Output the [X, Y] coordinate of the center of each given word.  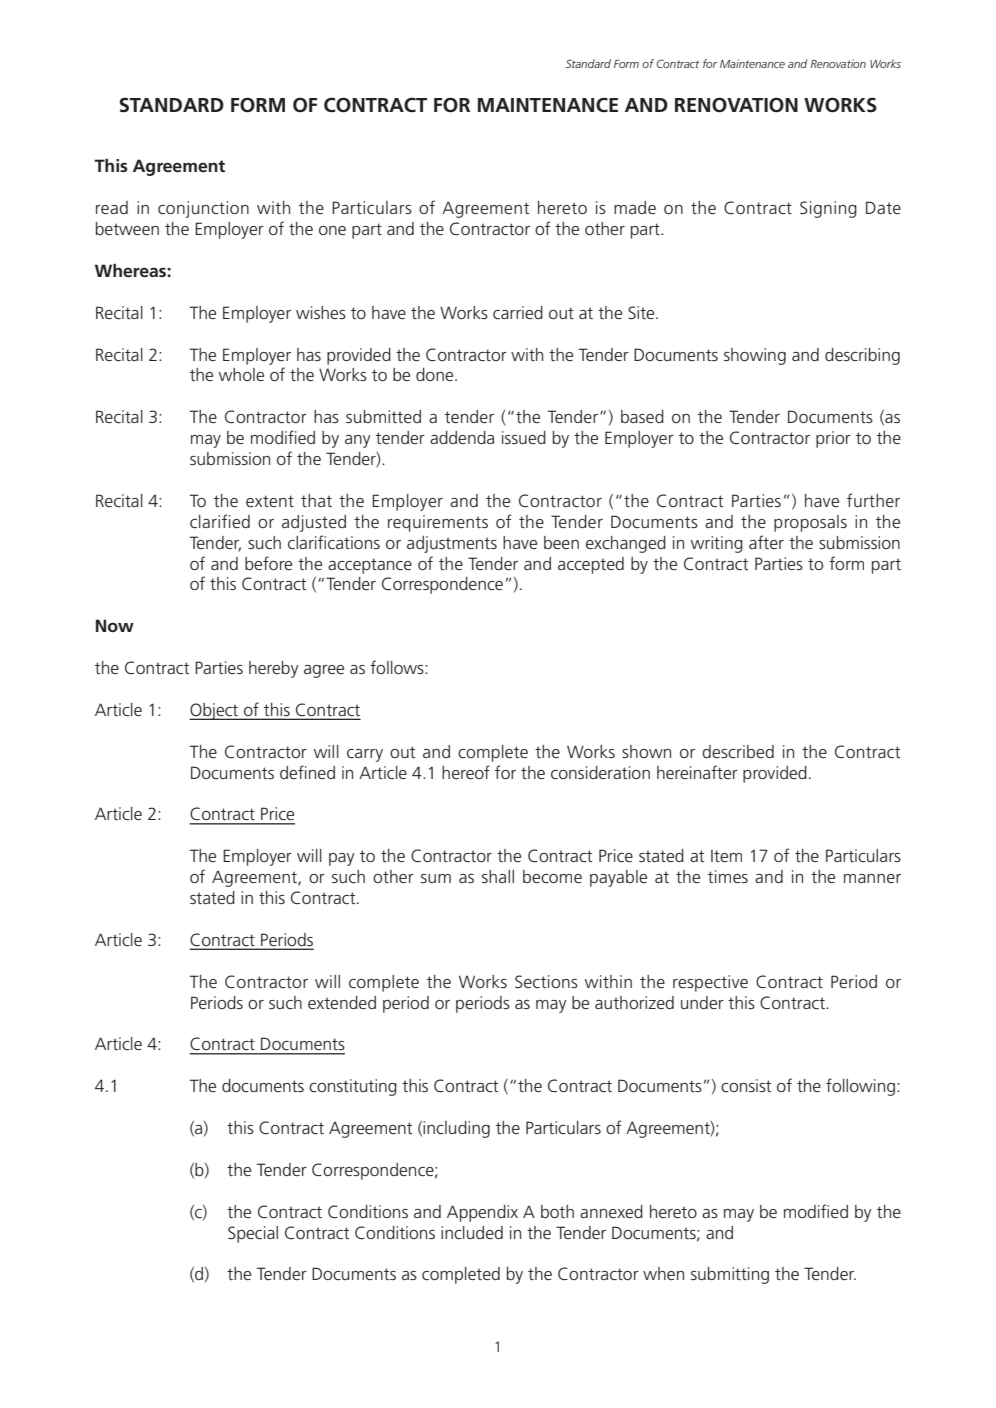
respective [710, 983]
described [738, 751]
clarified [220, 521]
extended [342, 1002]
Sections [546, 981]
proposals [810, 523]
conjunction [203, 209]
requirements [438, 523]
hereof [466, 772]
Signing [828, 209]
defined [307, 772]
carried [518, 312]
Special [253, 1234]
